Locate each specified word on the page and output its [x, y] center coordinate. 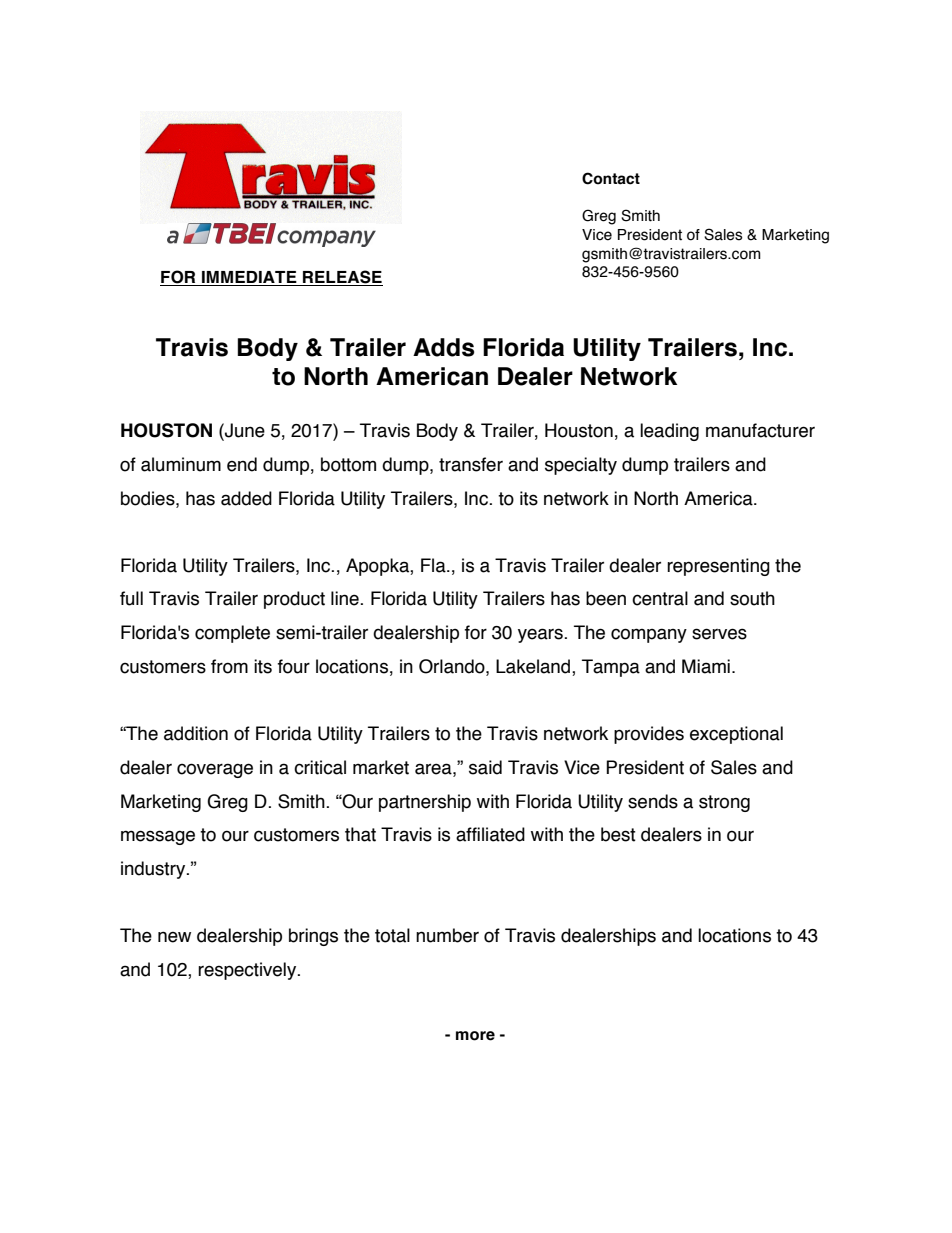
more [475, 1036]
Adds [443, 347]
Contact [611, 178]
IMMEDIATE [249, 278]
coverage [215, 770]
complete [232, 634]
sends [653, 801]
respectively [248, 971]
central [660, 598]
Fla [434, 565]
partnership [425, 803]
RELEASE [342, 278]
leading [669, 432]
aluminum [181, 464]
